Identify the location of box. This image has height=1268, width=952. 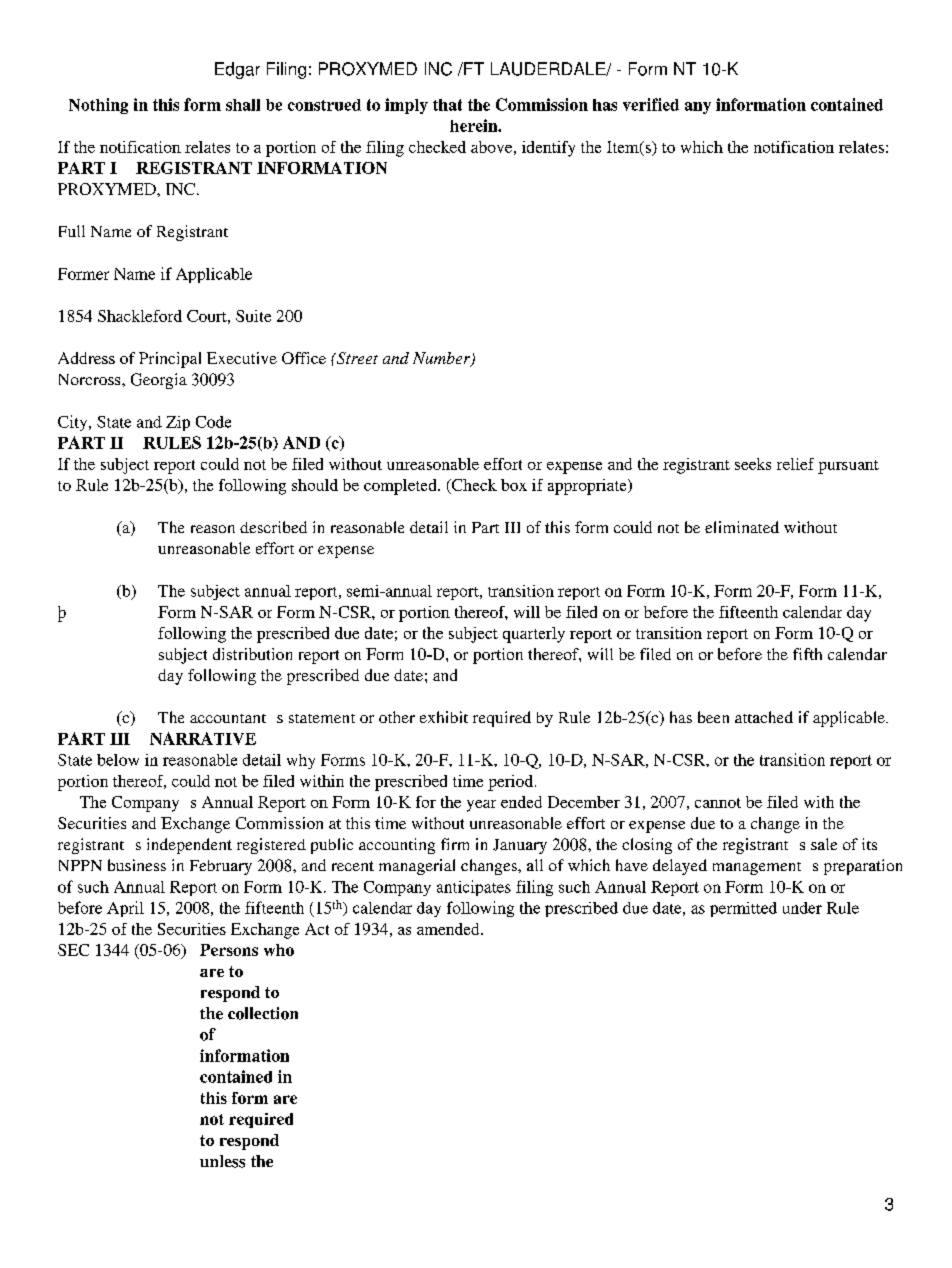
(514, 485).
